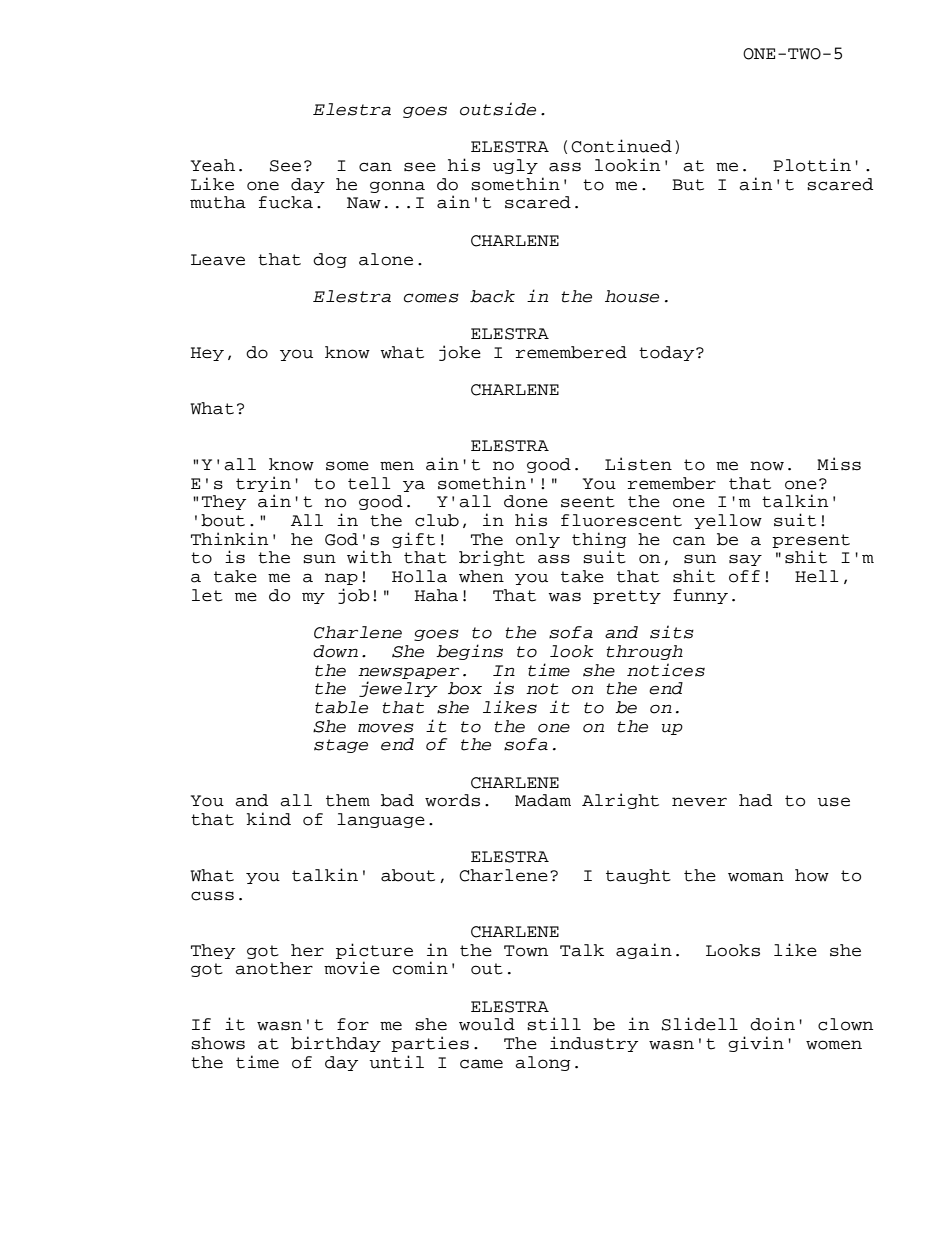  What do you see at coordinates (755, 800) in the screenshot?
I see `had` at bounding box center [755, 800].
